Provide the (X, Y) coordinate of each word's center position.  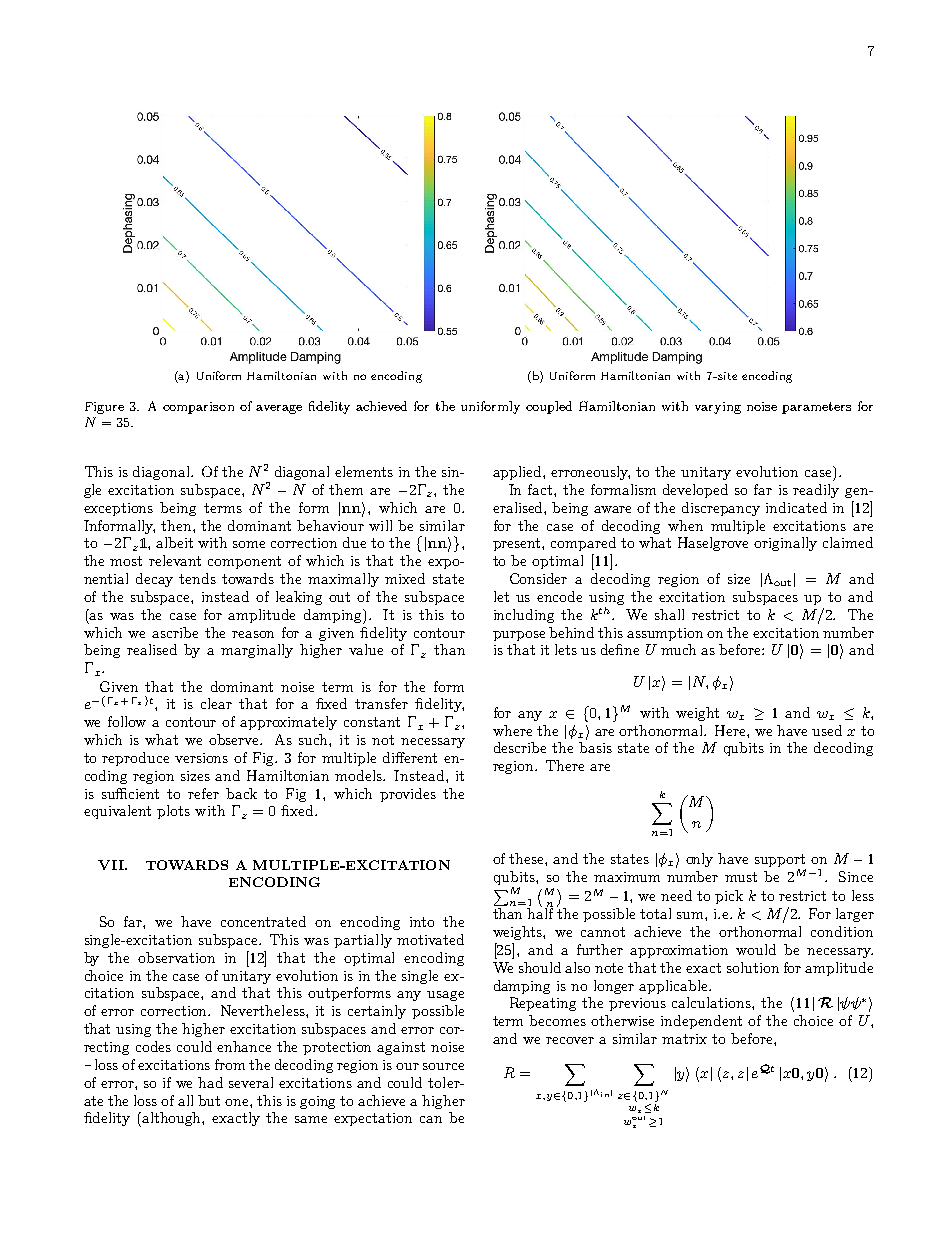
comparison (198, 408)
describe (520, 747)
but (209, 1100)
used (827, 730)
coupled (549, 407)
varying (718, 408)
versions (201, 758)
